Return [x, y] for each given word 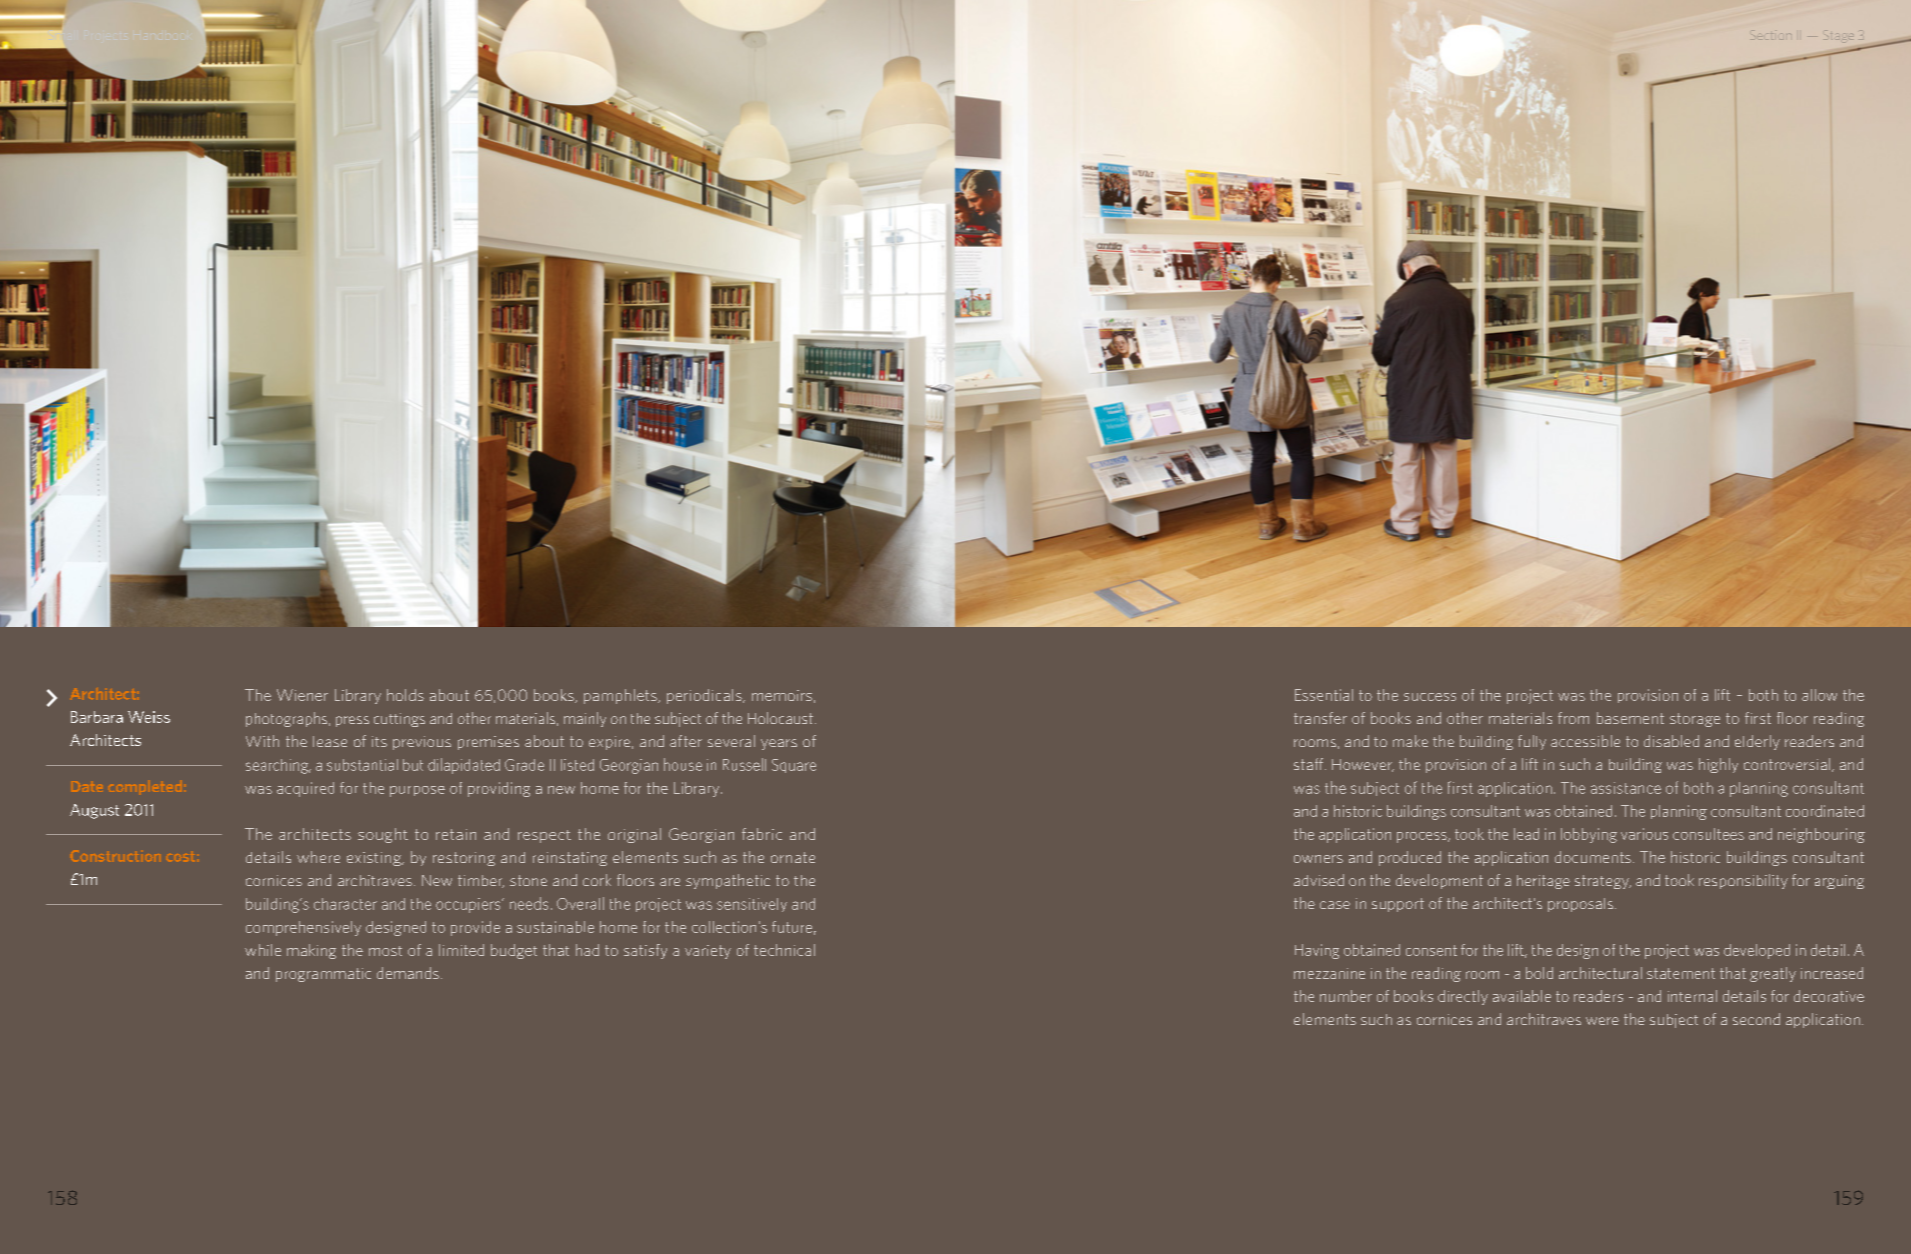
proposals [1582, 905]
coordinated [1825, 811]
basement [1630, 718]
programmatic [323, 975]
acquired [305, 789]
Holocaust [780, 718]
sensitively [752, 905]
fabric [762, 834]
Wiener [302, 695]
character [345, 904]
